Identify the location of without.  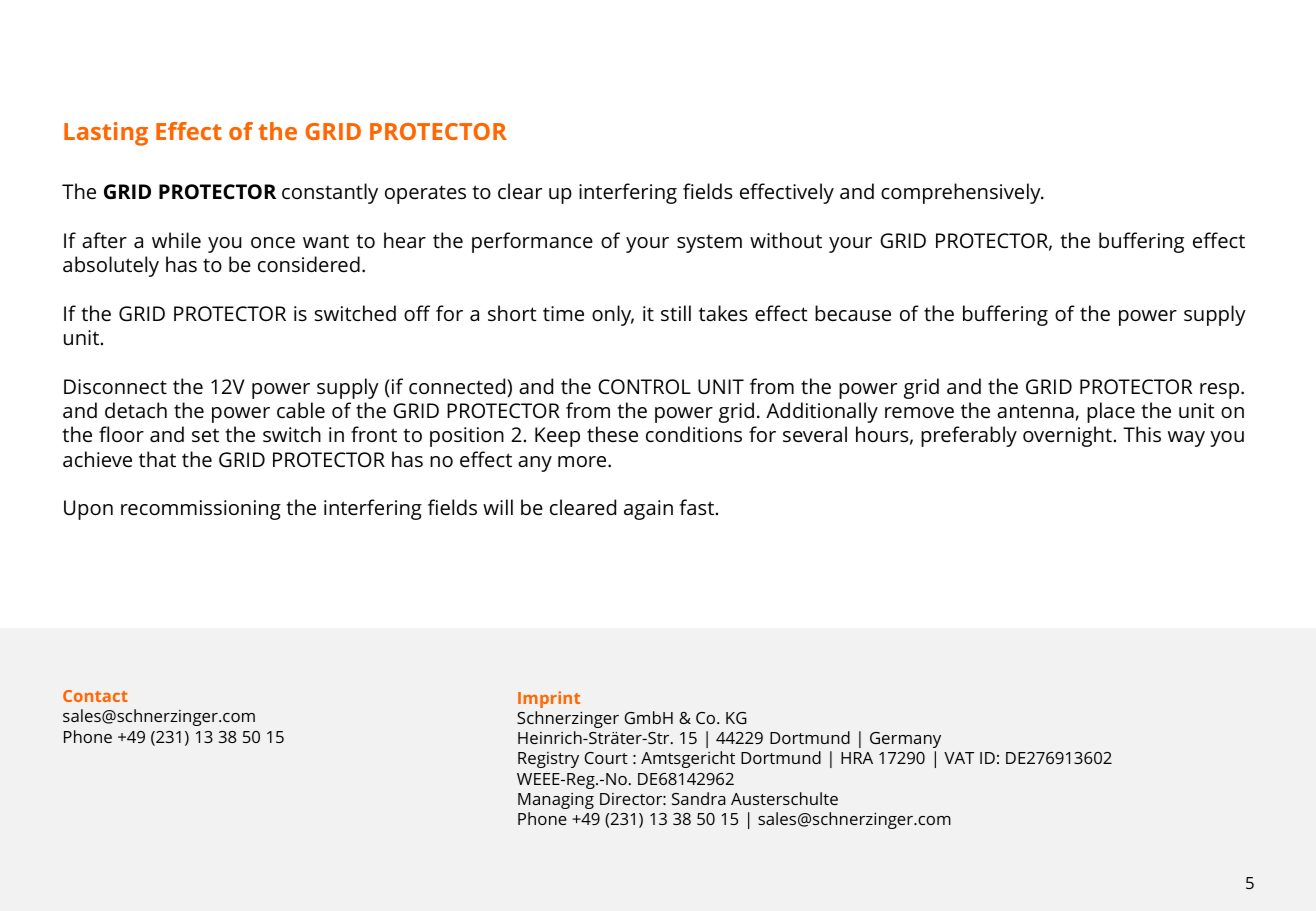
(786, 240).
